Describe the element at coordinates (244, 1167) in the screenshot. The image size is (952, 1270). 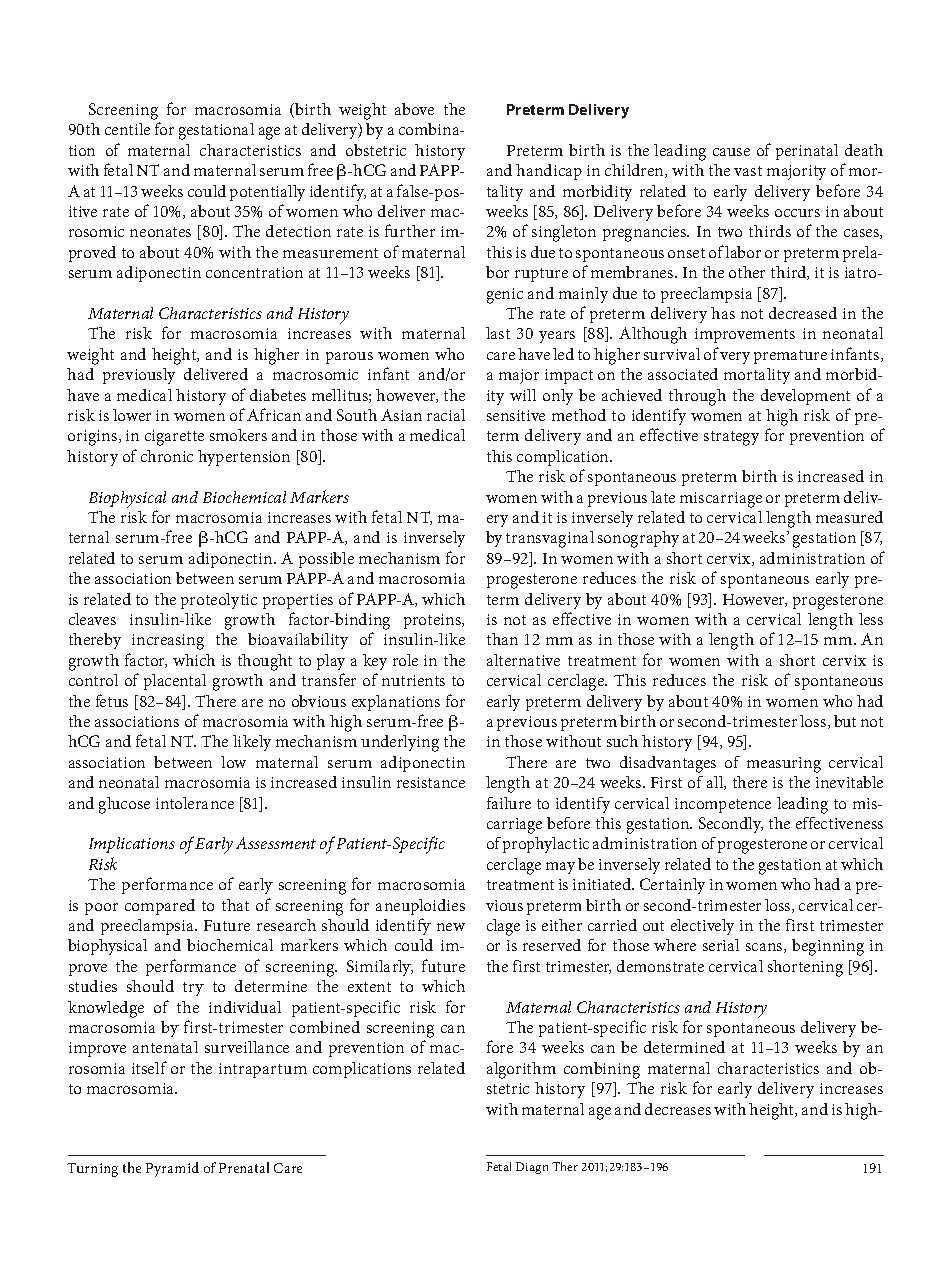
I see `Prenatal` at that location.
